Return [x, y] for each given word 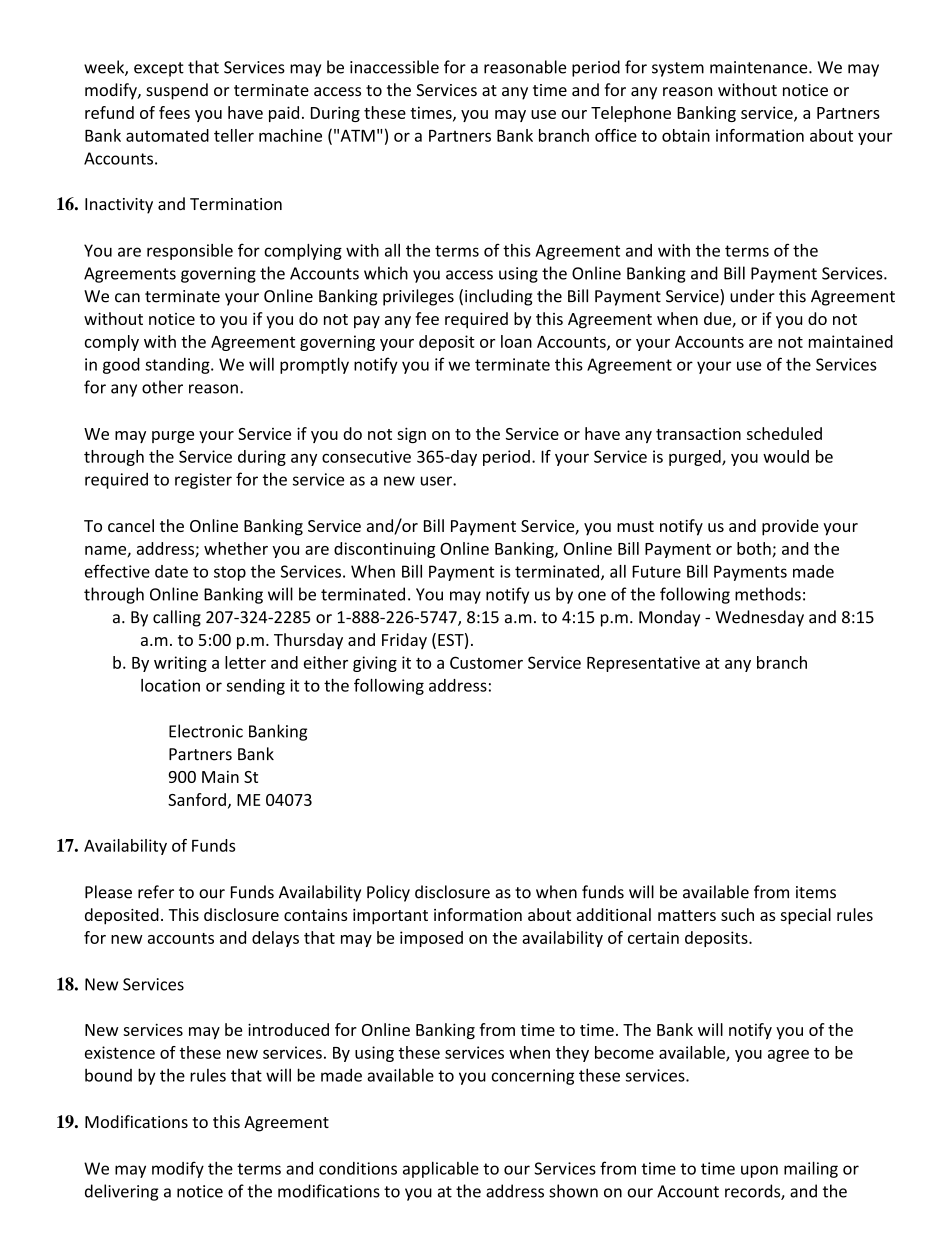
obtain [686, 135]
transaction [698, 434]
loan [516, 341]
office [616, 135]
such [737, 914]
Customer [486, 662]
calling [177, 618]
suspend [177, 91]
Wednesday [759, 618]
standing [178, 366]
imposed [431, 939]
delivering [121, 1192]
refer [156, 892]
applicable [441, 1169]
